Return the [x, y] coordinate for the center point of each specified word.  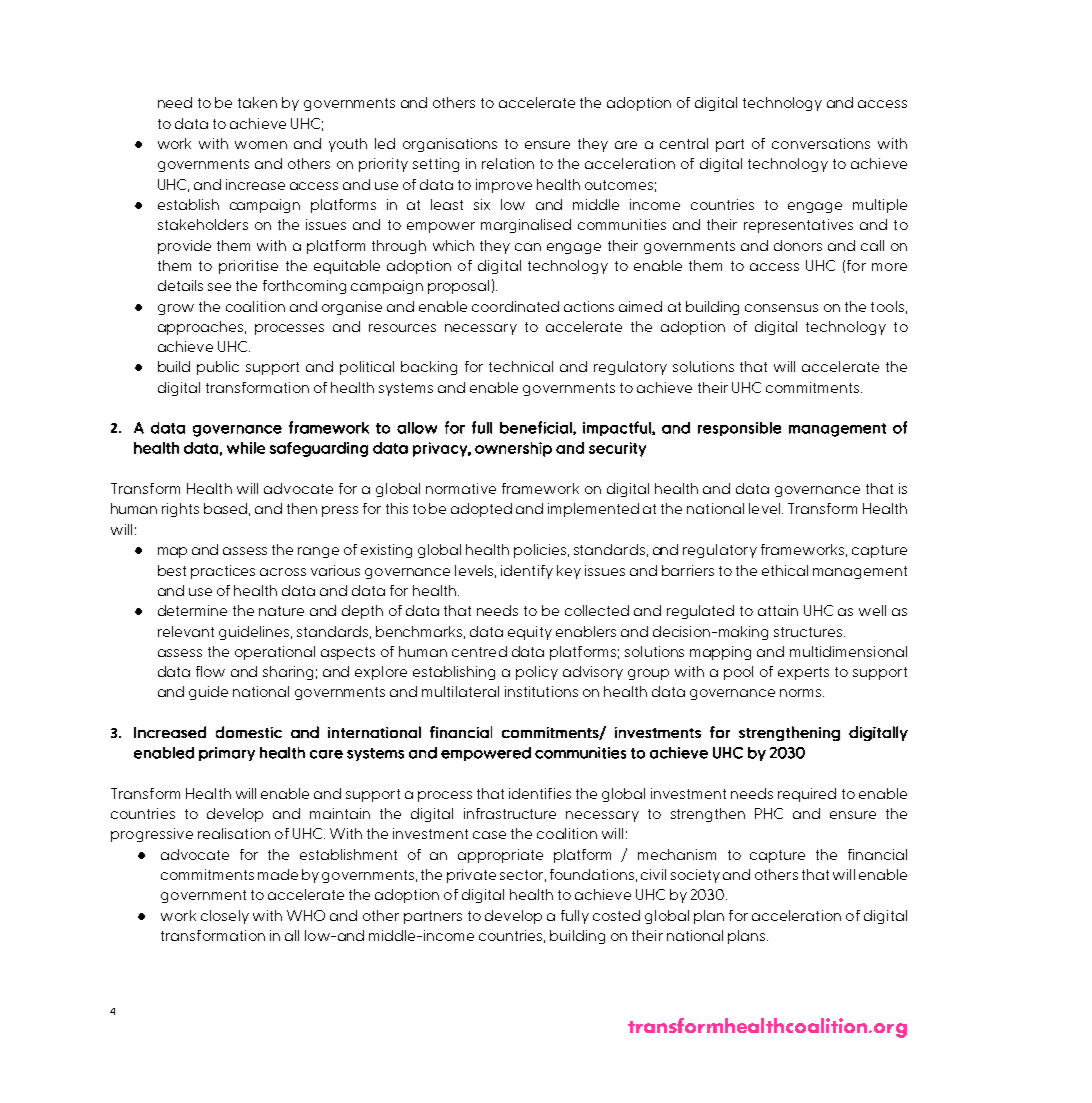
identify [527, 572]
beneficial [537, 428]
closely [225, 917]
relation [508, 163]
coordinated [515, 306]
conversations [821, 143]
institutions [541, 691]
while [246, 448]
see [219, 287]
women [261, 145]
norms [802, 693]
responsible [739, 429]
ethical [785, 570]
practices [223, 572]
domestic [249, 732]
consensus [781, 308]
